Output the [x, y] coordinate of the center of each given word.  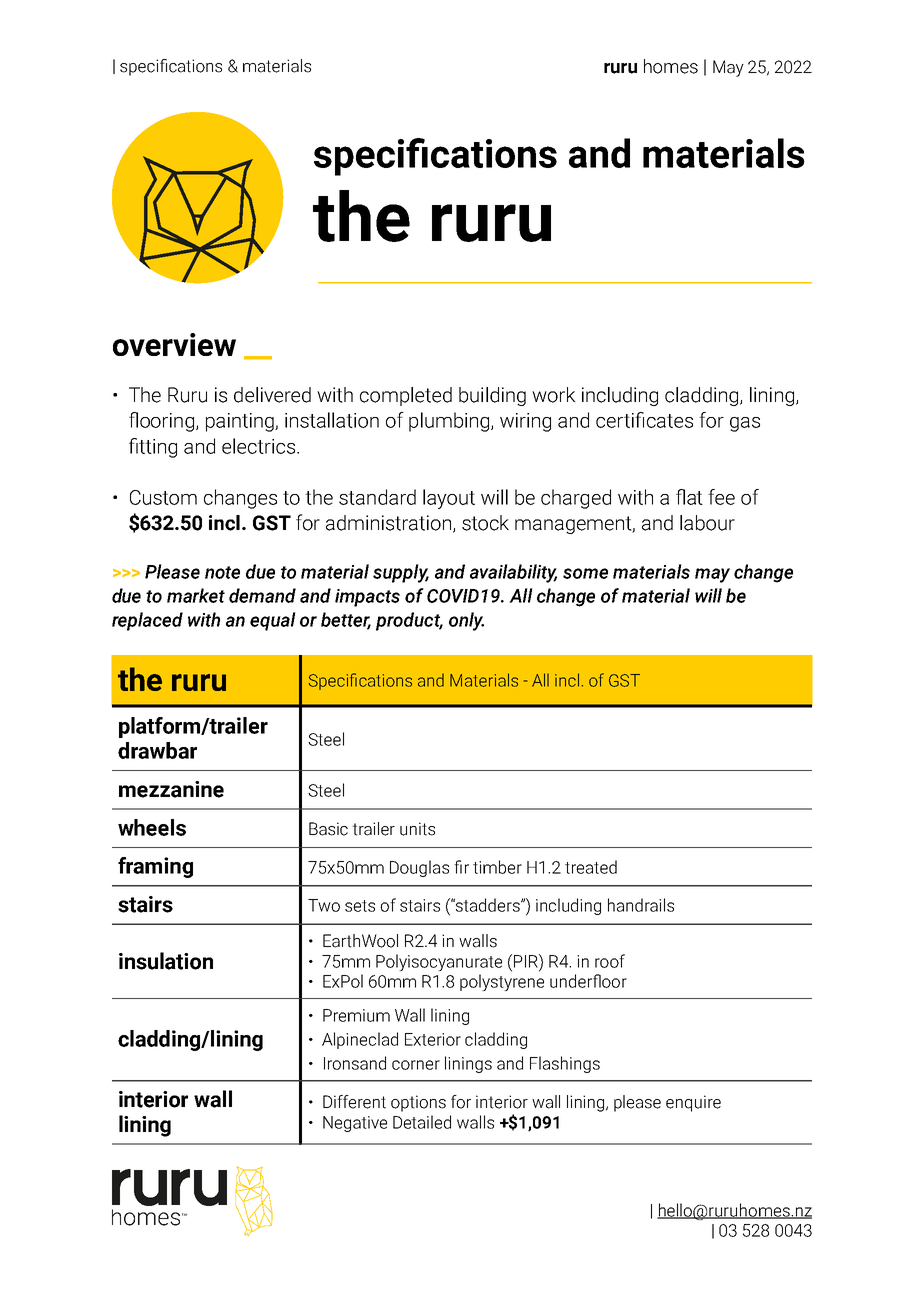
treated [591, 867]
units [417, 829]
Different [354, 1102]
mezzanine [171, 789]
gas [745, 424]
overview [174, 344]
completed [406, 396]
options [418, 1103]
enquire [693, 1103]
